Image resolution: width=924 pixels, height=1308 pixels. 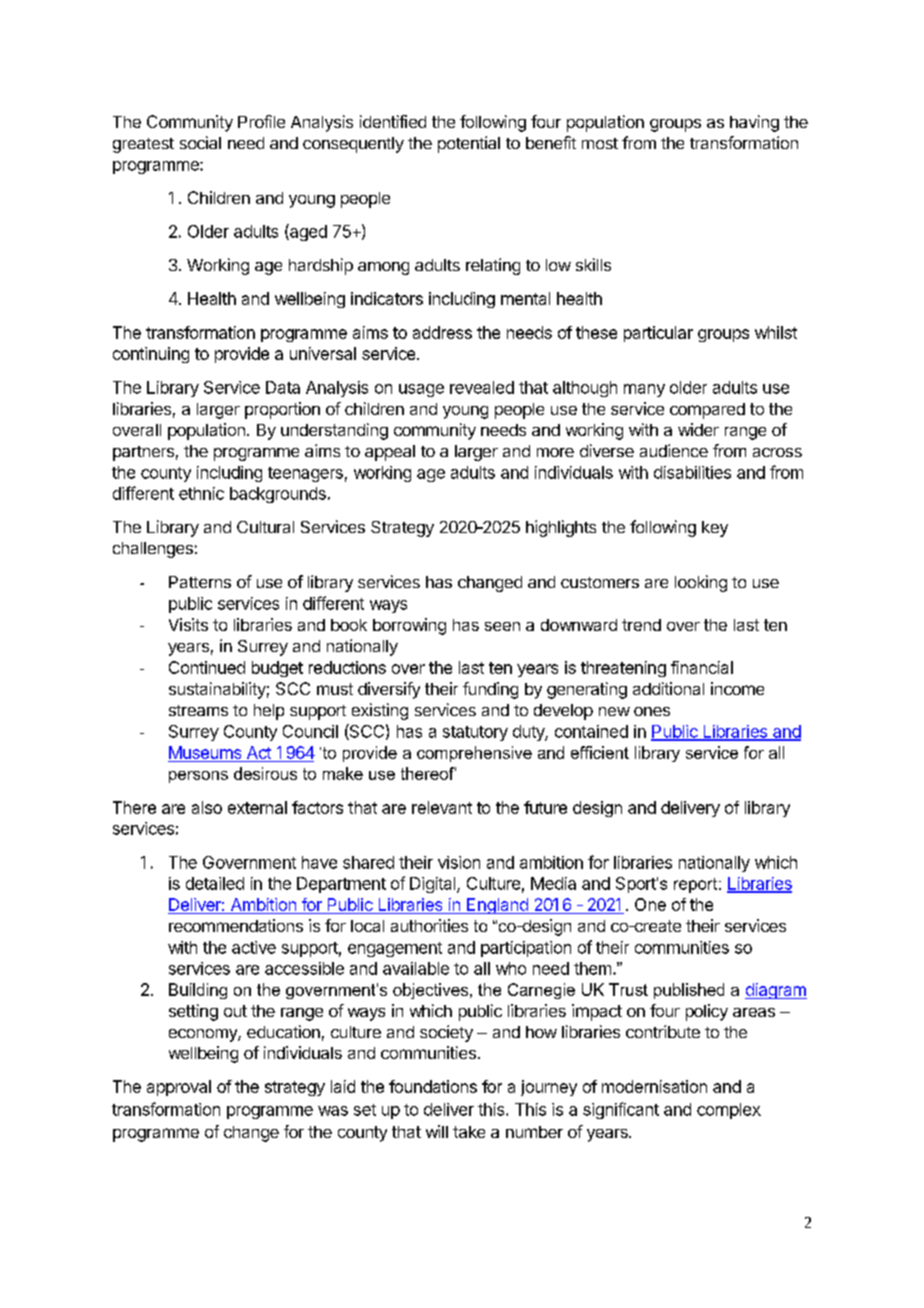 I want to click on social, so click(x=200, y=142).
